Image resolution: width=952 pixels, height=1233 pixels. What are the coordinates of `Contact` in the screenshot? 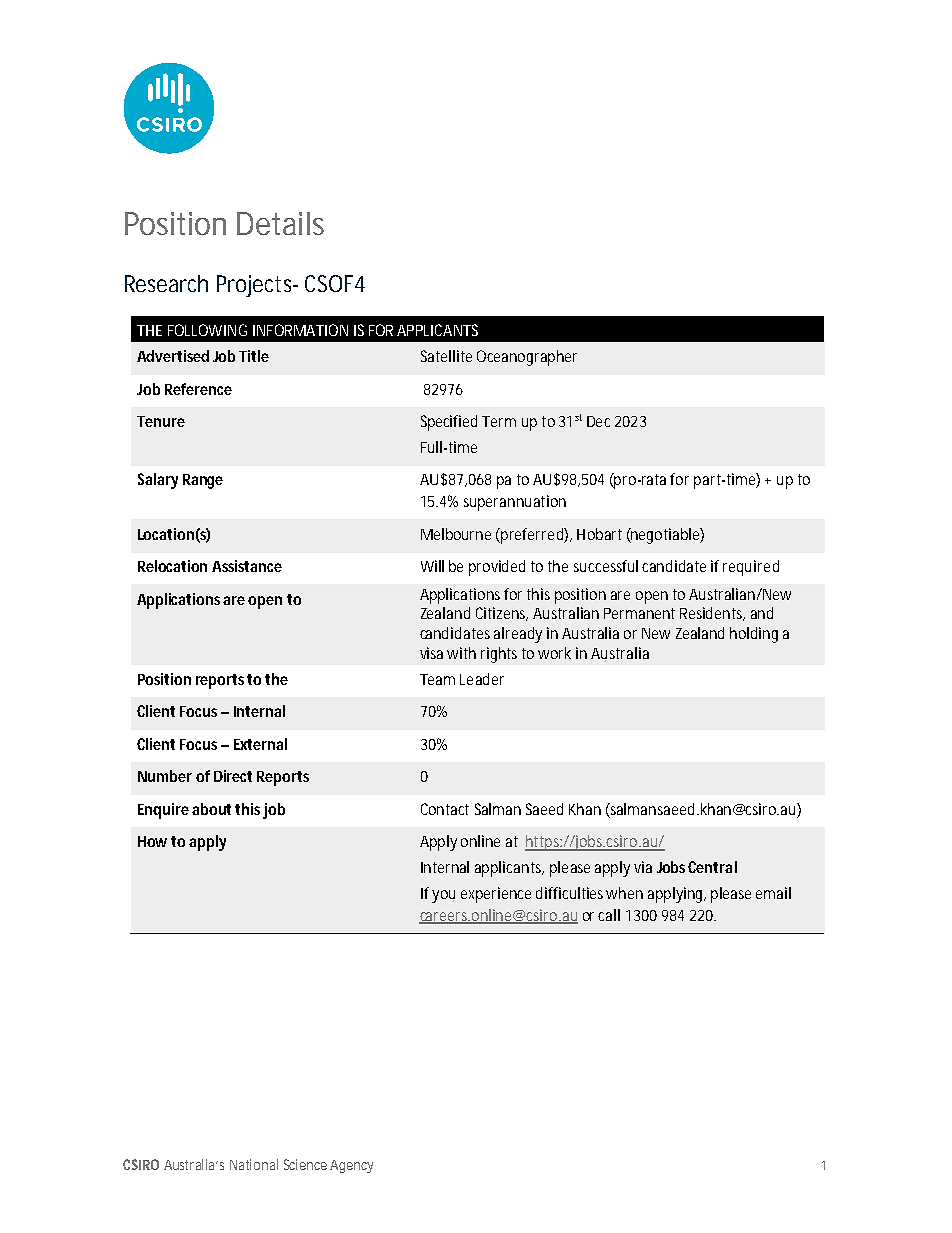 It's located at (445, 809).
